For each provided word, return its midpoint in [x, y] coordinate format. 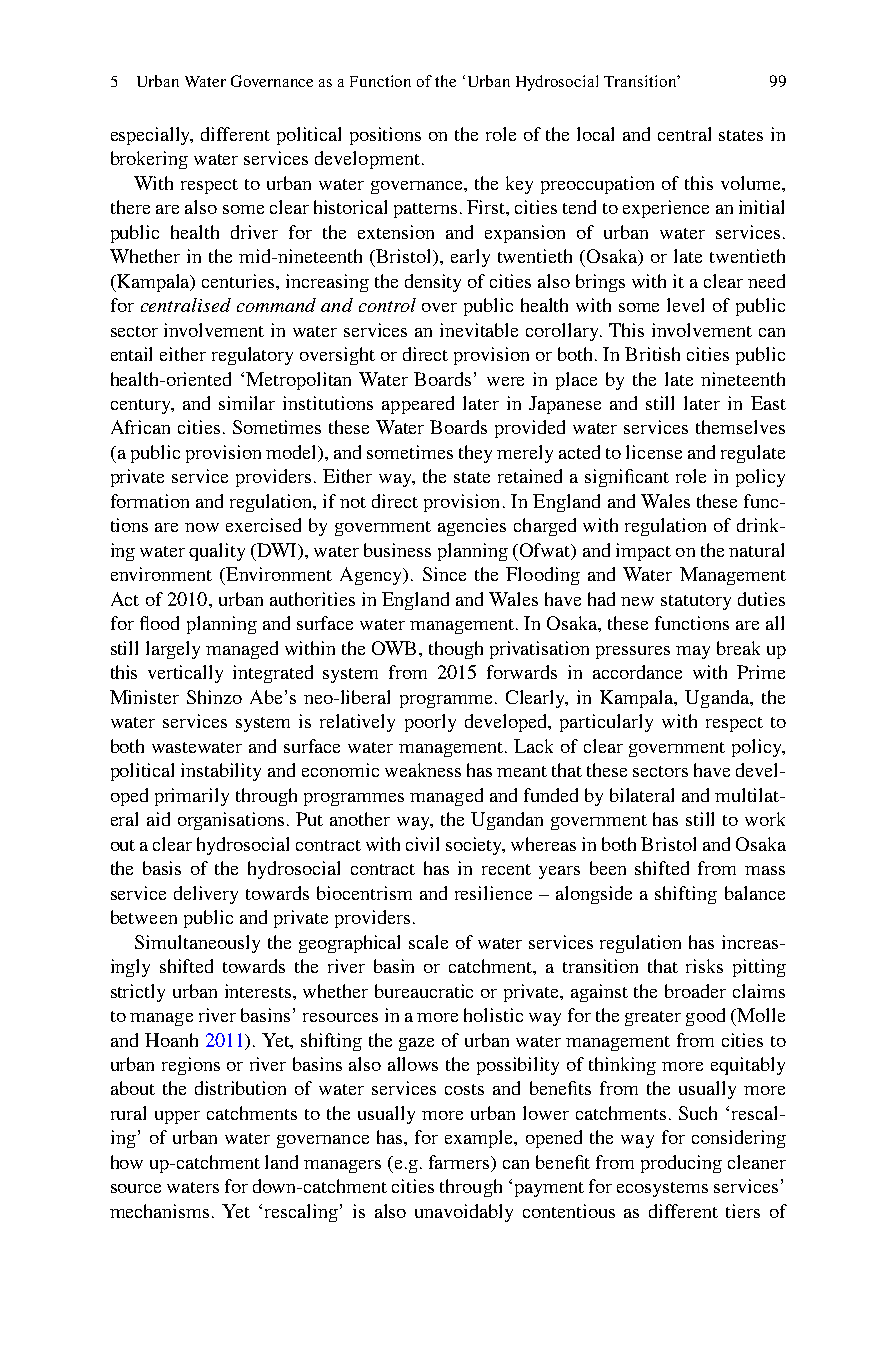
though [456, 650]
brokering [149, 160]
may [693, 652]
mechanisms [159, 1211]
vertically [185, 674]
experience [666, 209]
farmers [460, 1163]
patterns [425, 210]
